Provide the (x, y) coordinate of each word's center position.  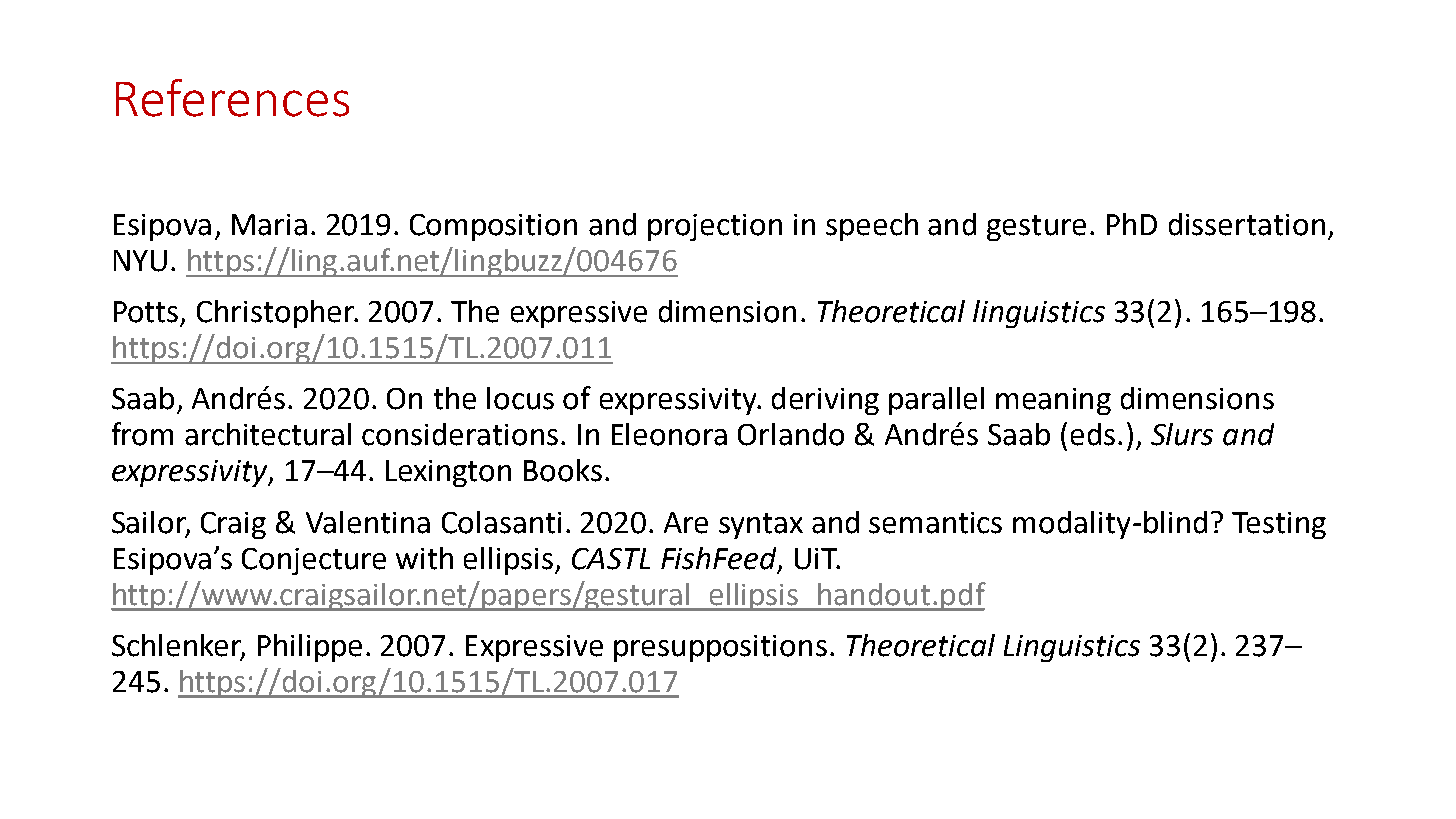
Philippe (310, 648)
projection (715, 227)
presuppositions (720, 648)
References (232, 98)
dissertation (1247, 224)
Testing (1279, 525)
